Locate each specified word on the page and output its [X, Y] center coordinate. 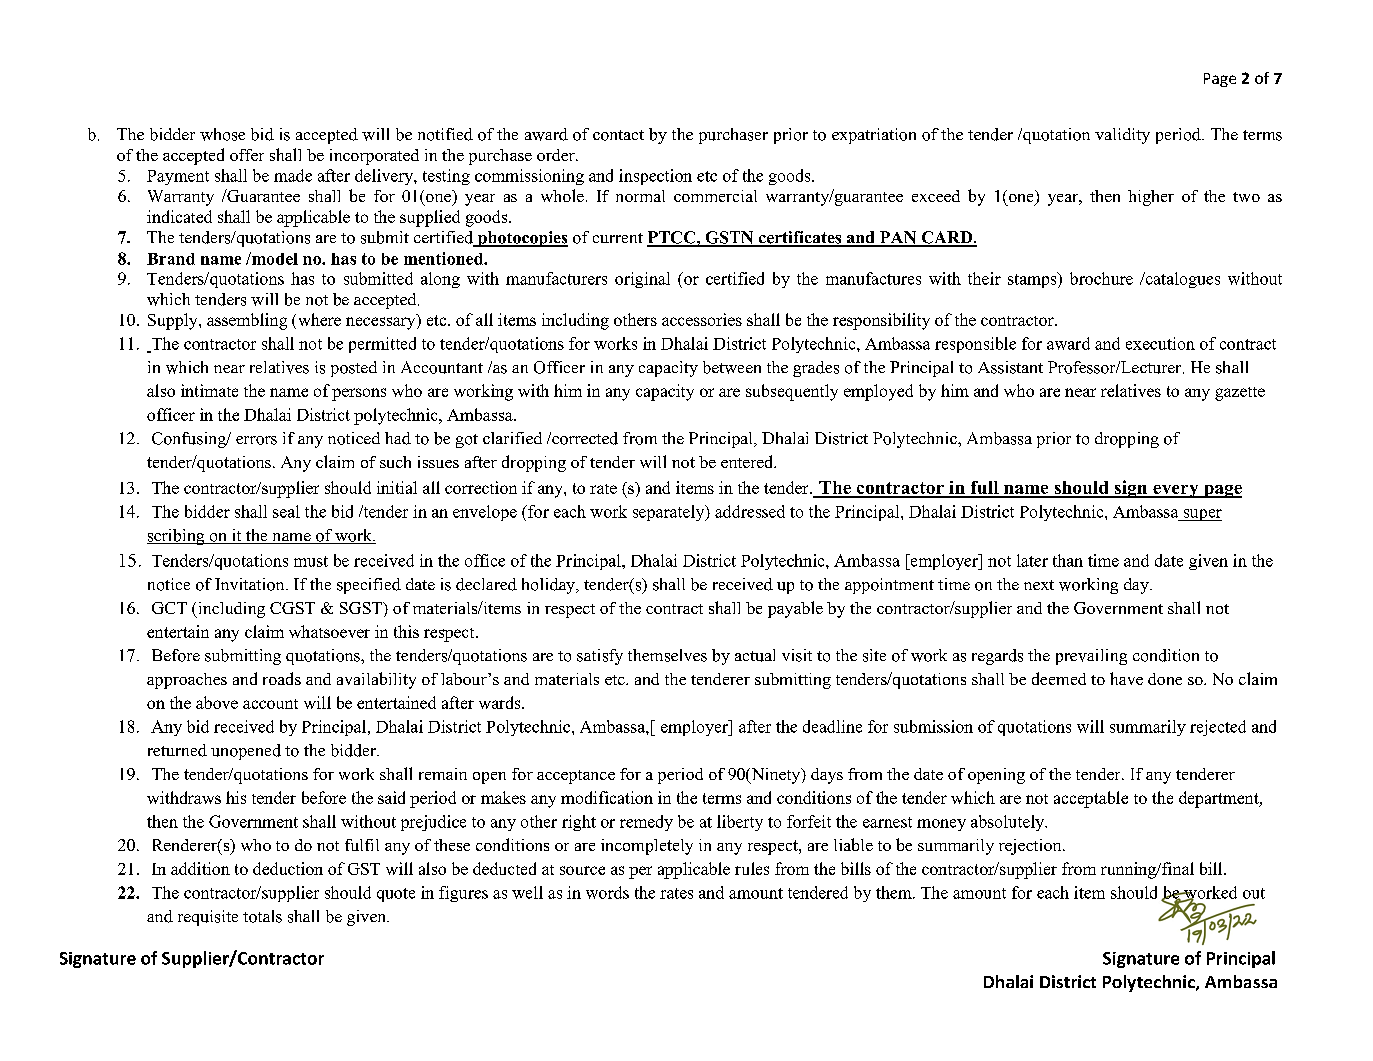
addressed [750, 511]
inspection [655, 177]
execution [1160, 343]
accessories [702, 319]
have [1126, 678]
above [217, 702]
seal [286, 511]
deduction [288, 868]
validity [1122, 136]
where [320, 319]
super [1201, 515]
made [293, 175]
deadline [832, 726]
